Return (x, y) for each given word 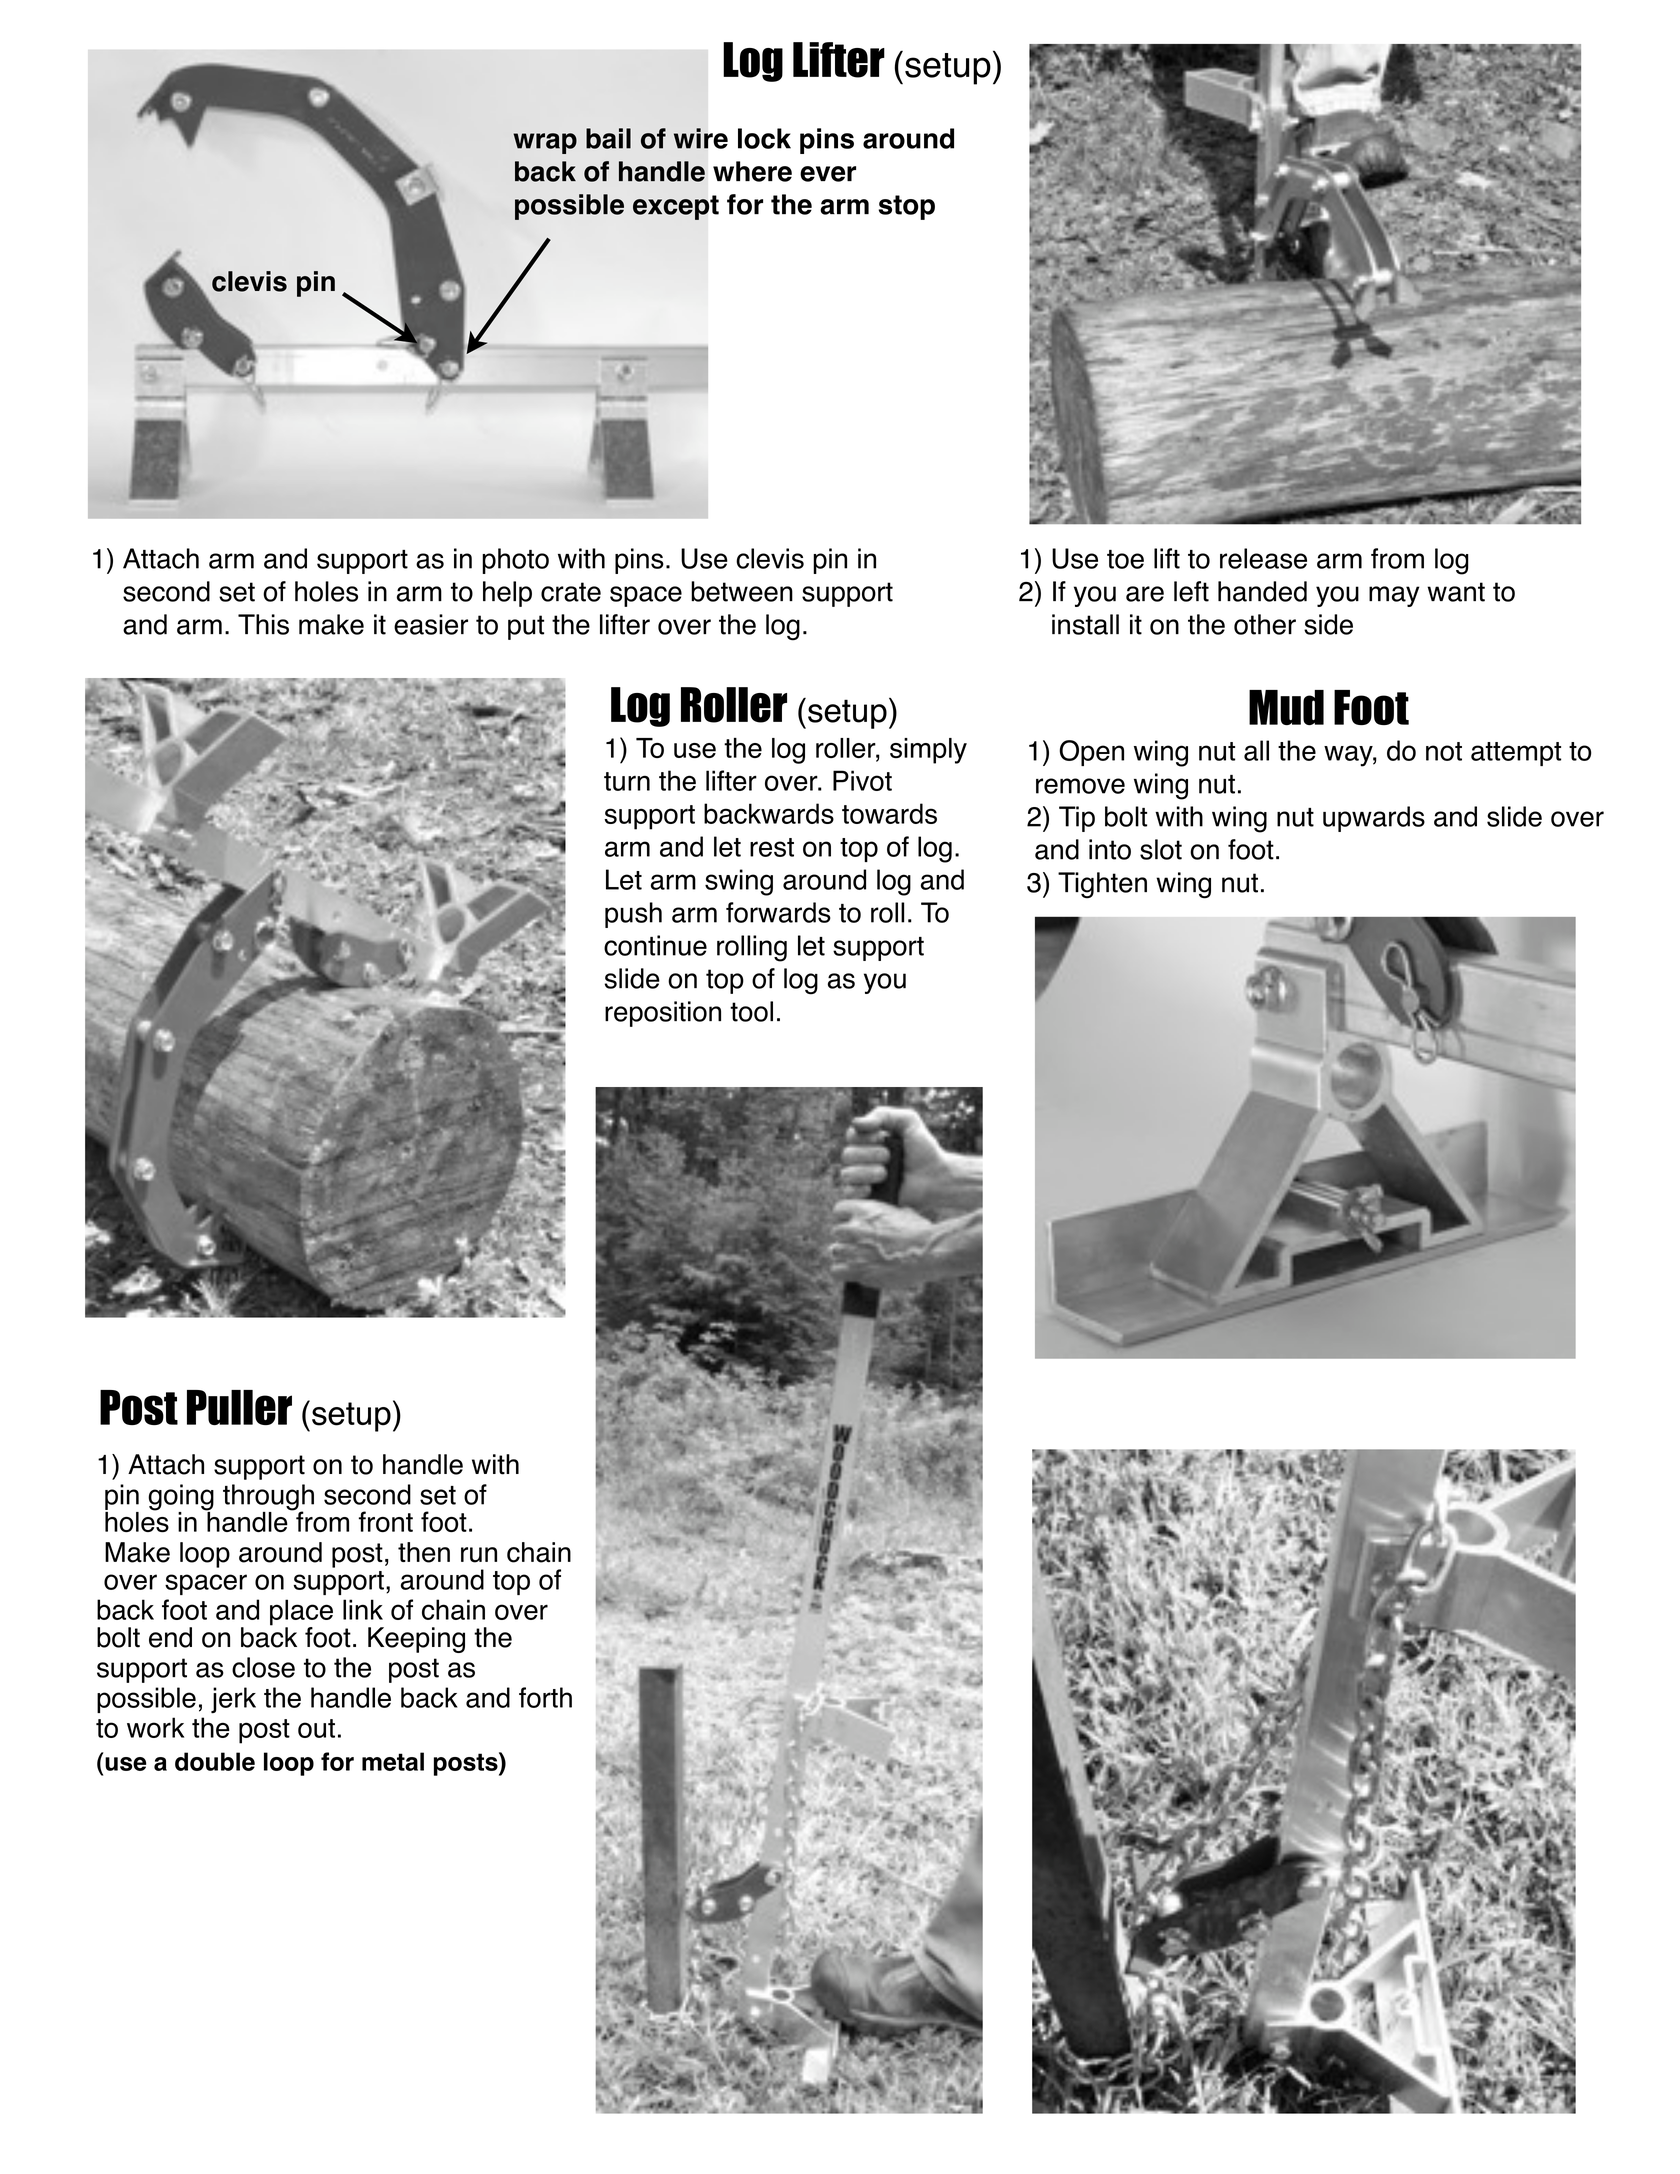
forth (545, 1697)
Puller (239, 1407)
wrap (545, 143)
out (316, 1728)
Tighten (1102, 885)
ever (828, 174)
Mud (1286, 707)
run (479, 1555)
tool (751, 1011)
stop (907, 207)
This (263, 624)
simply (928, 751)
